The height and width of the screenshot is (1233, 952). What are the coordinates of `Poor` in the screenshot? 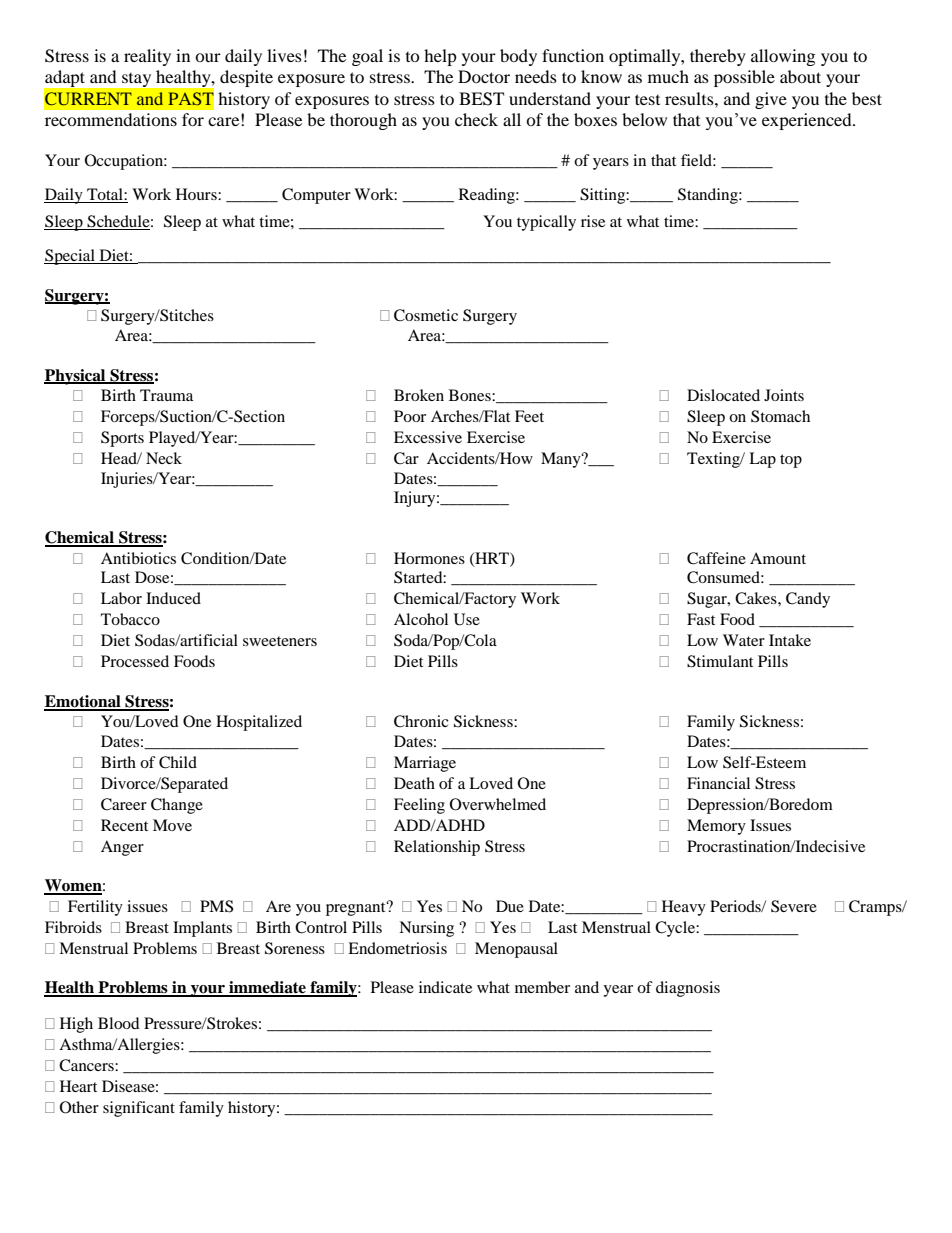 It's located at (410, 416).
